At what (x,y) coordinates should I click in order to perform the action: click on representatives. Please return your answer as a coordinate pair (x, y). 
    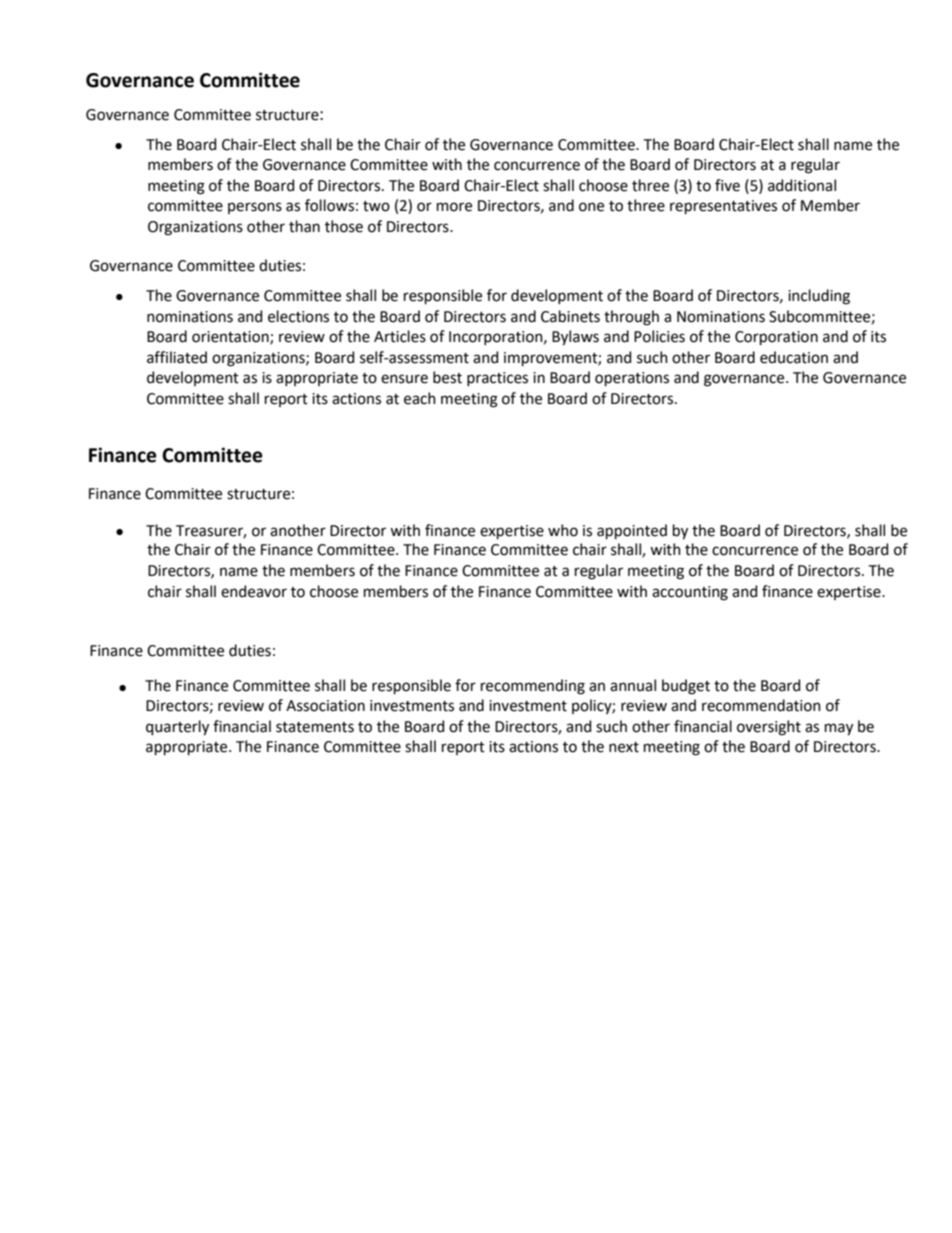
    Looking at the image, I should click on (723, 207).
